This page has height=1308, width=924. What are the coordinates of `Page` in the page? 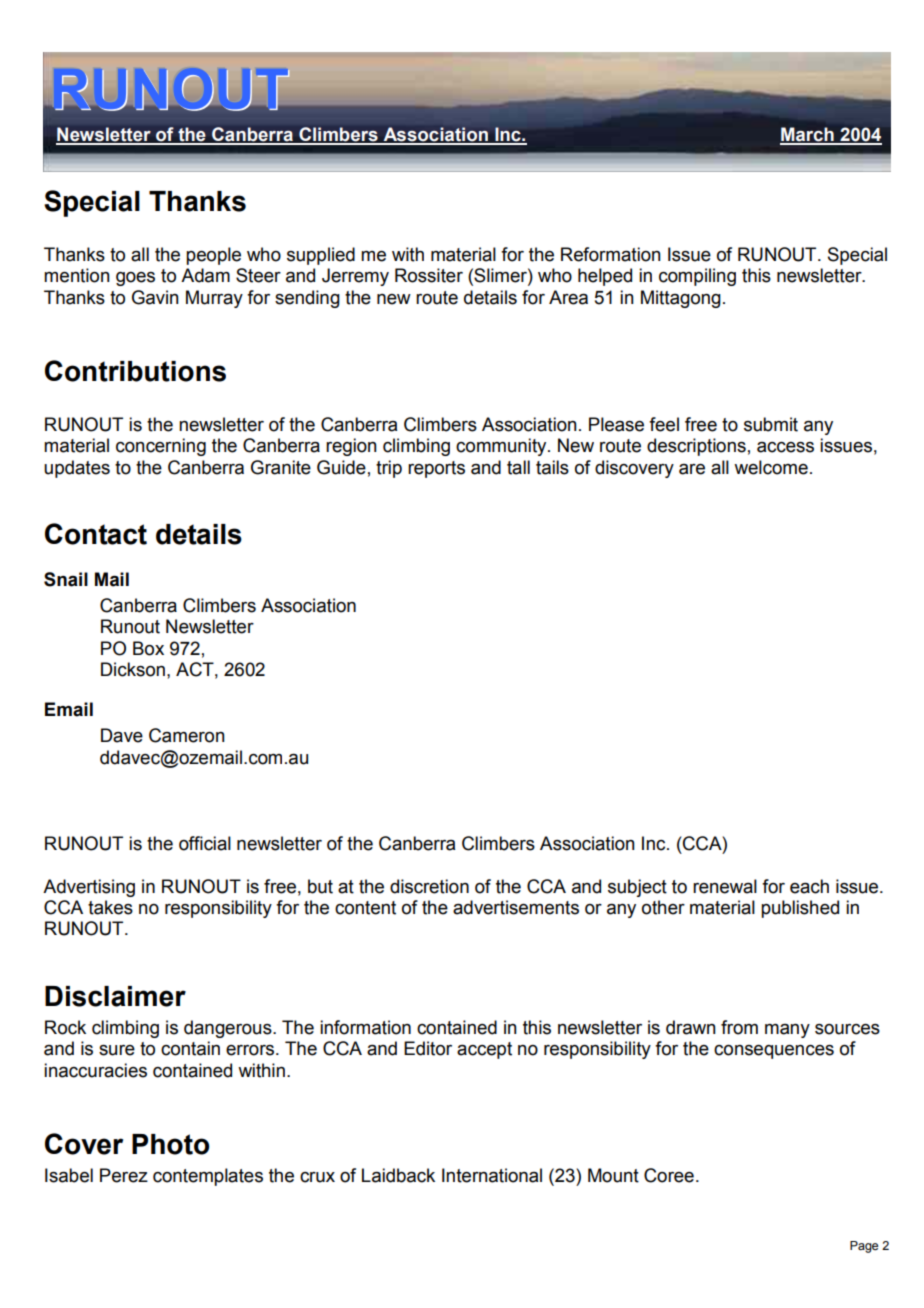 It's located at (864, 1247).
